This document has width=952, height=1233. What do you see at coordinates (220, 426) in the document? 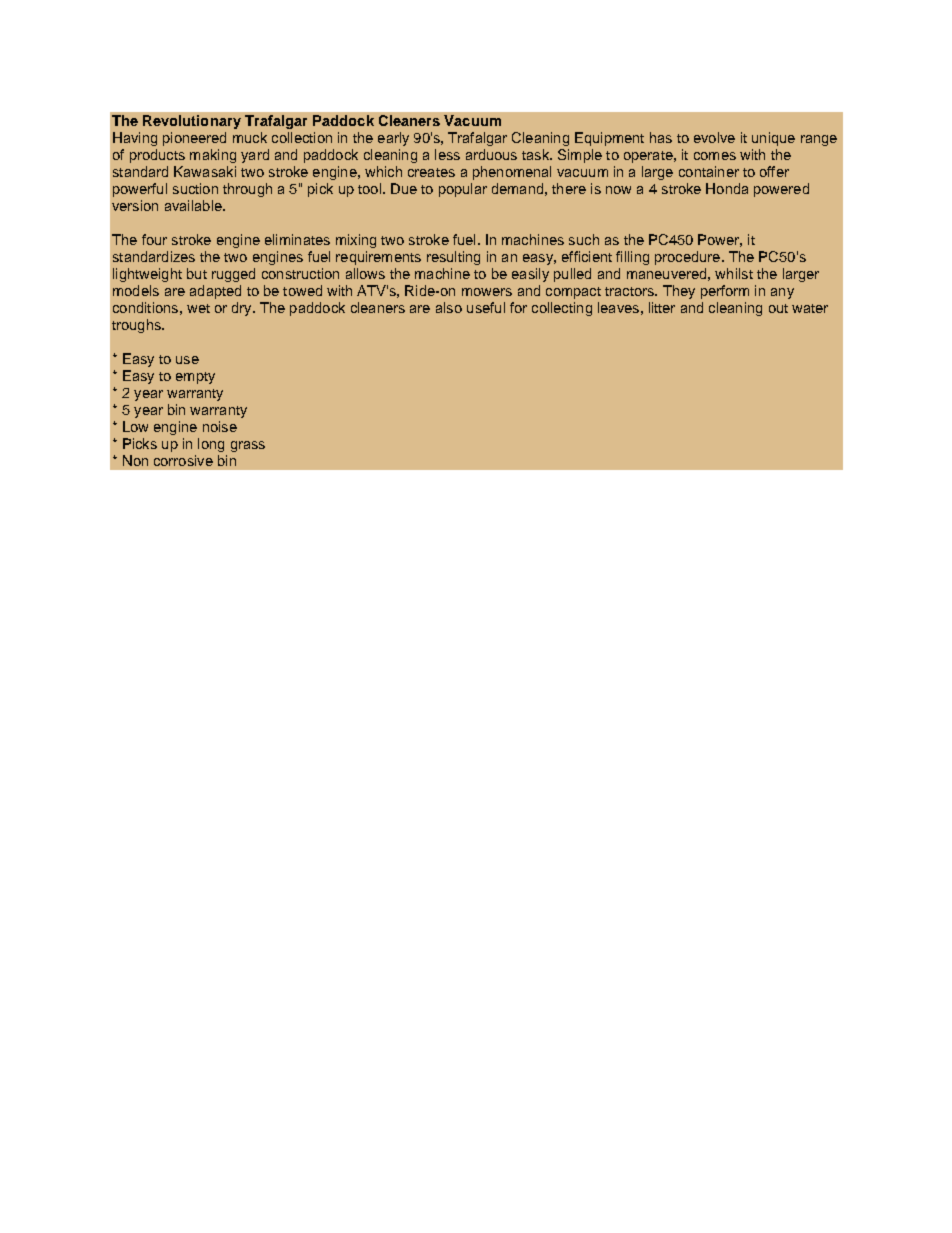
I see `noise` at bounding box center [220, 426].
